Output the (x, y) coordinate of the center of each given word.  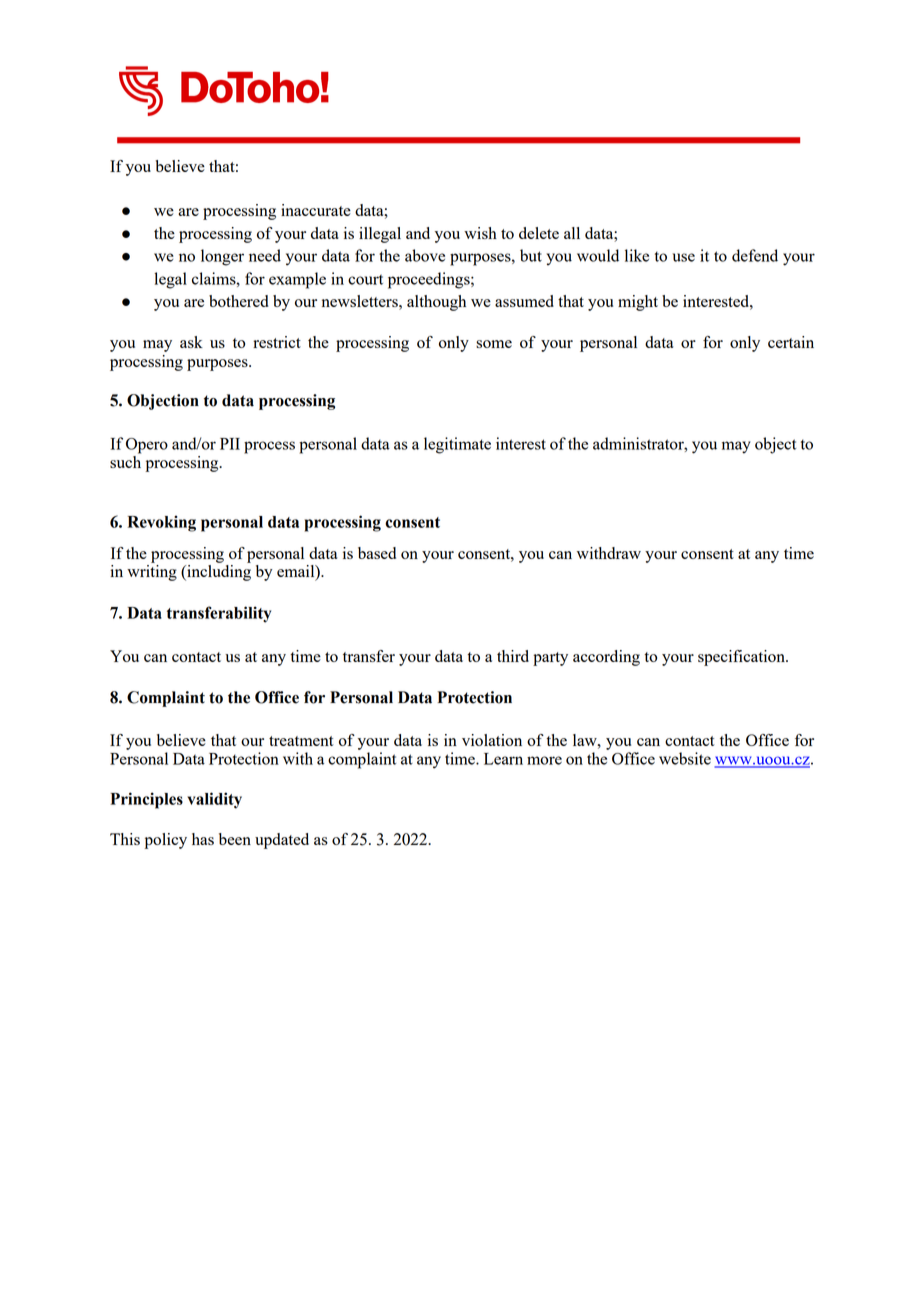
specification (742, 658)
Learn (503, 759)
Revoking (162, 523)
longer (222, 257)
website (685, 758)
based (377, 553)
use (684, 257)
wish (480, 233)
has (203, 839)
